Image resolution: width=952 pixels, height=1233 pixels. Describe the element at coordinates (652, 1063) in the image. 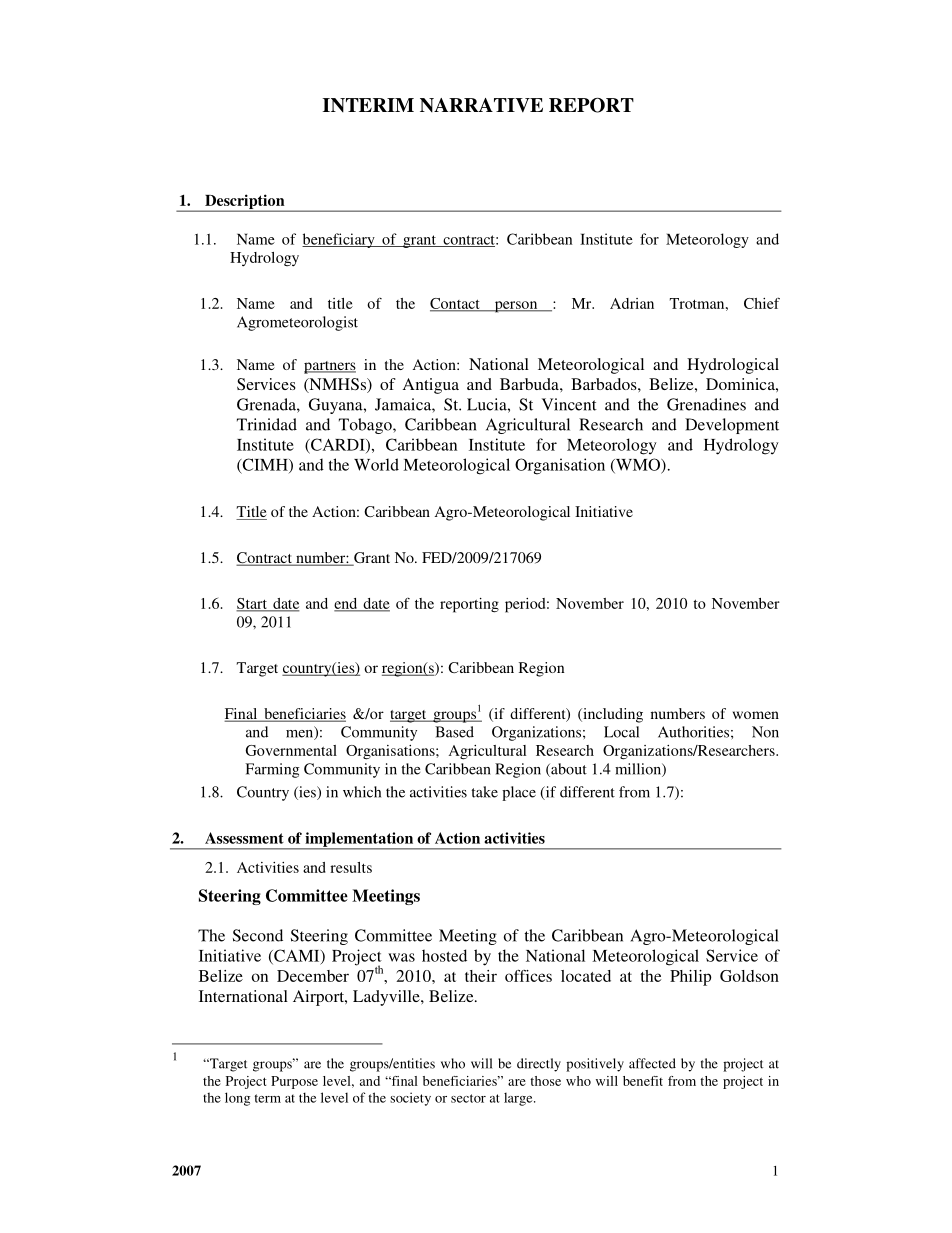

I see `affected` at that location.
